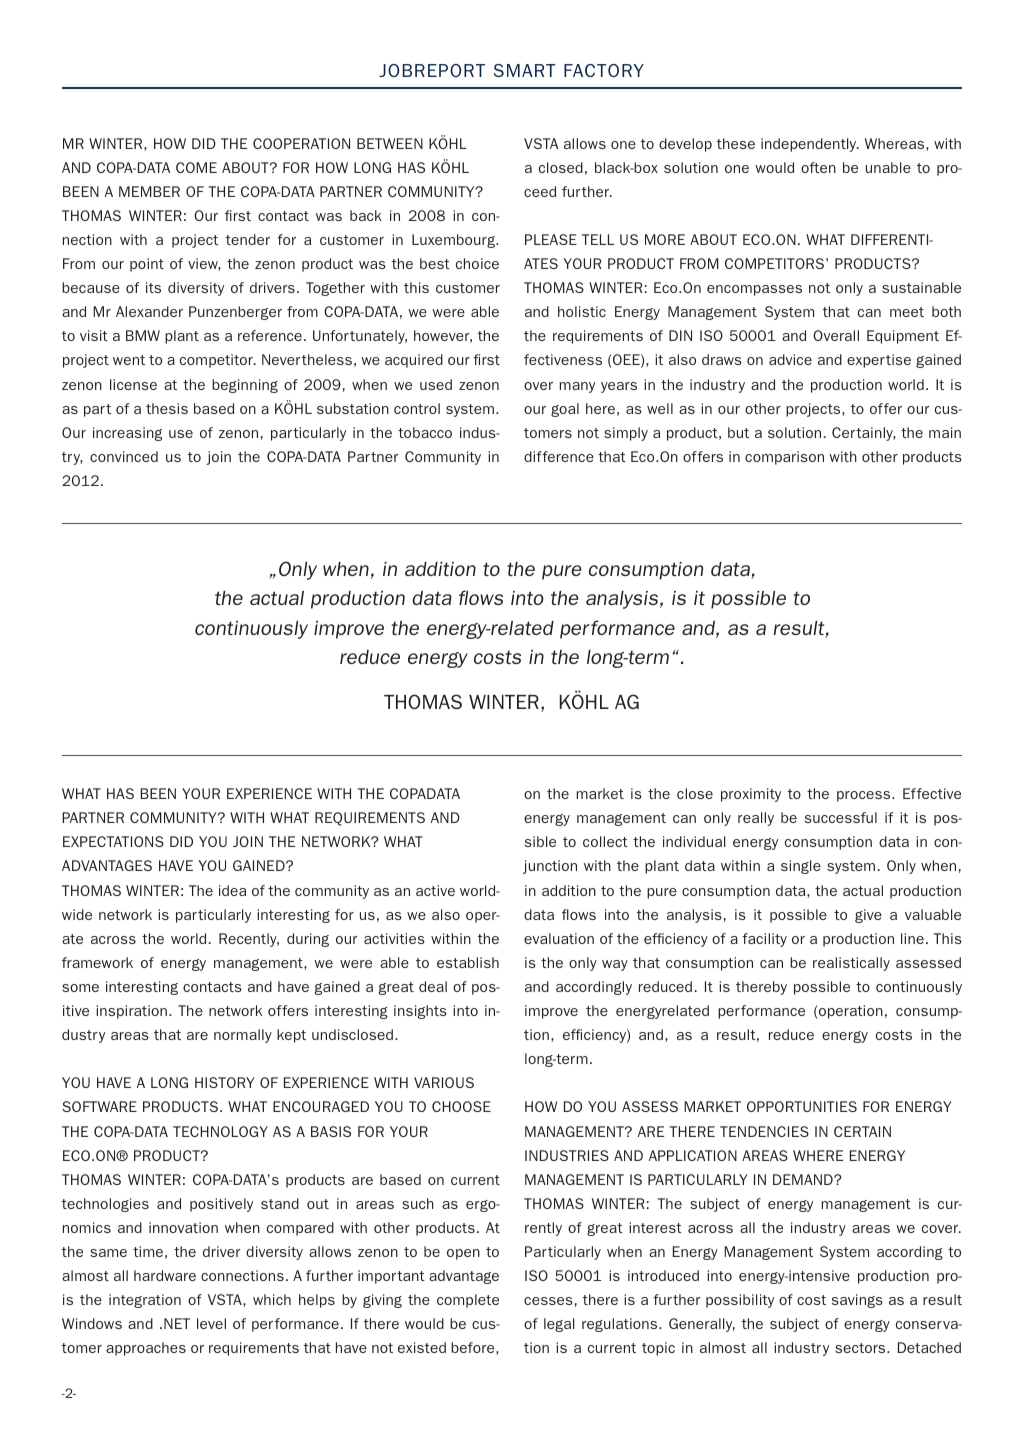 This image has width=1024, height=1449. I want to click on COME, so click(196, 167).
